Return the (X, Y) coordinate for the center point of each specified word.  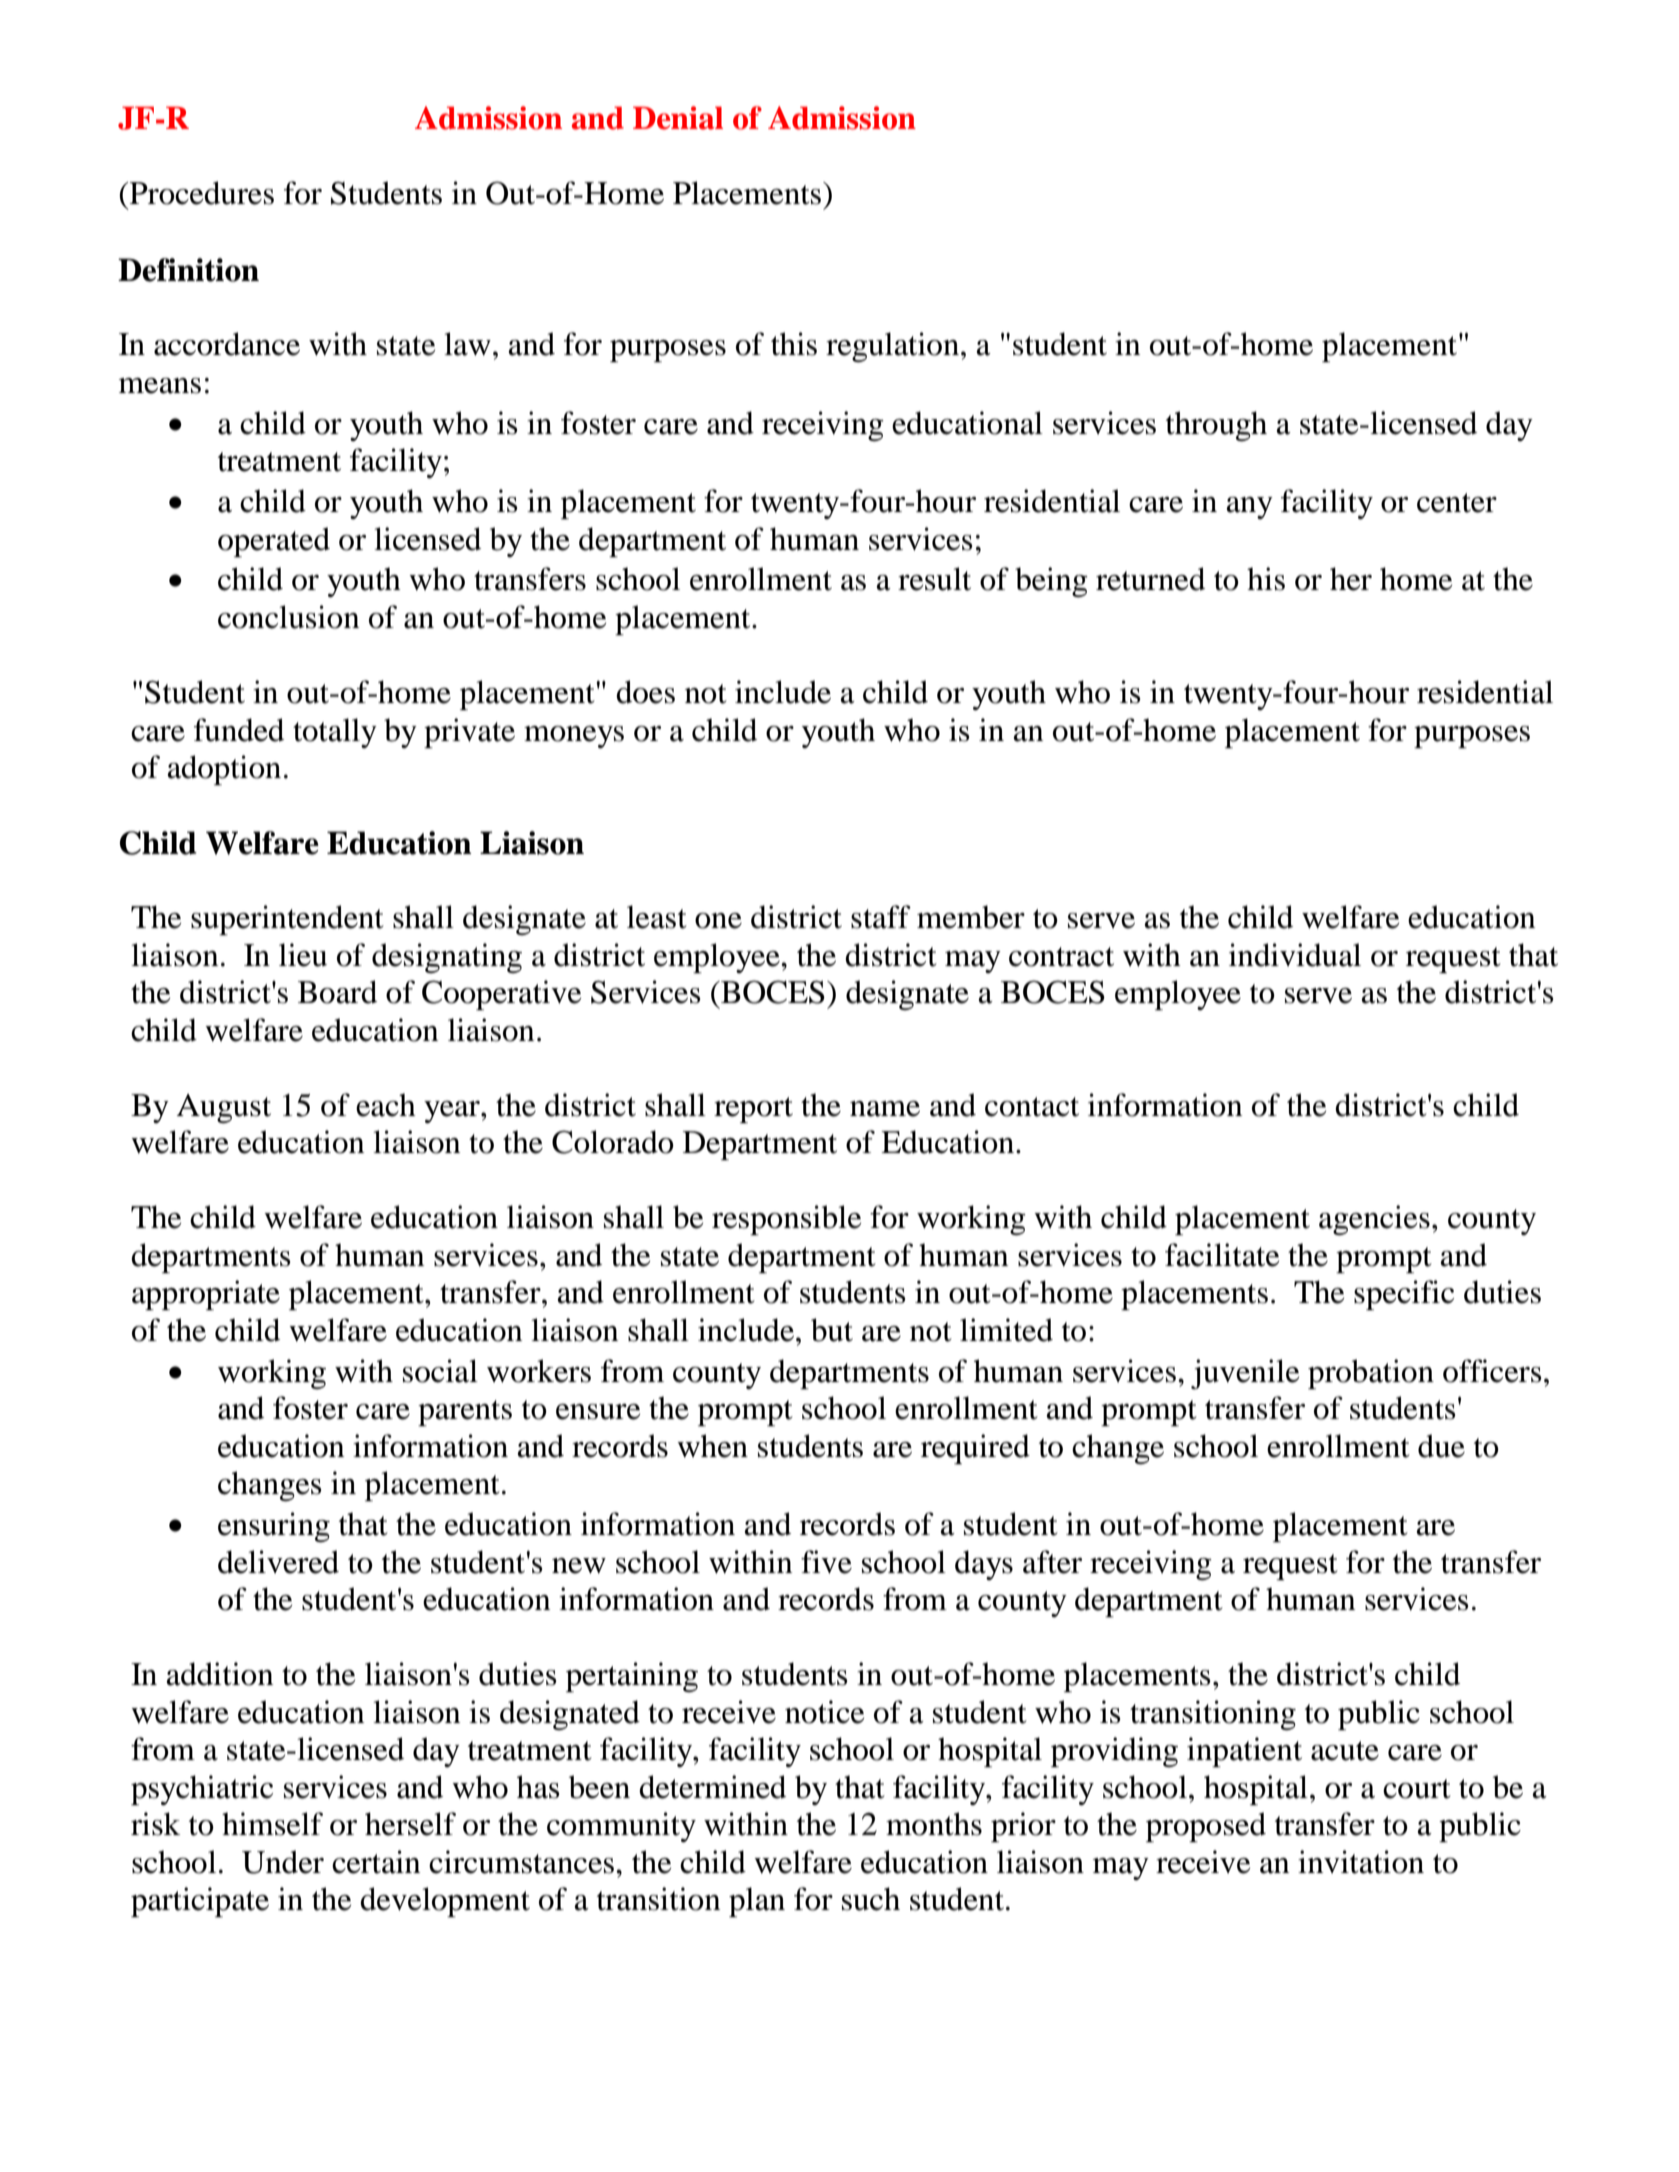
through (1216, 426)
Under (283, 1862)
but (832, 1330)
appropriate (206, 1295)
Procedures (201, 193)
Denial (678, 118)
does (645, 692)
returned (1150, 579)
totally (335, 733)
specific (1404, 1295)
